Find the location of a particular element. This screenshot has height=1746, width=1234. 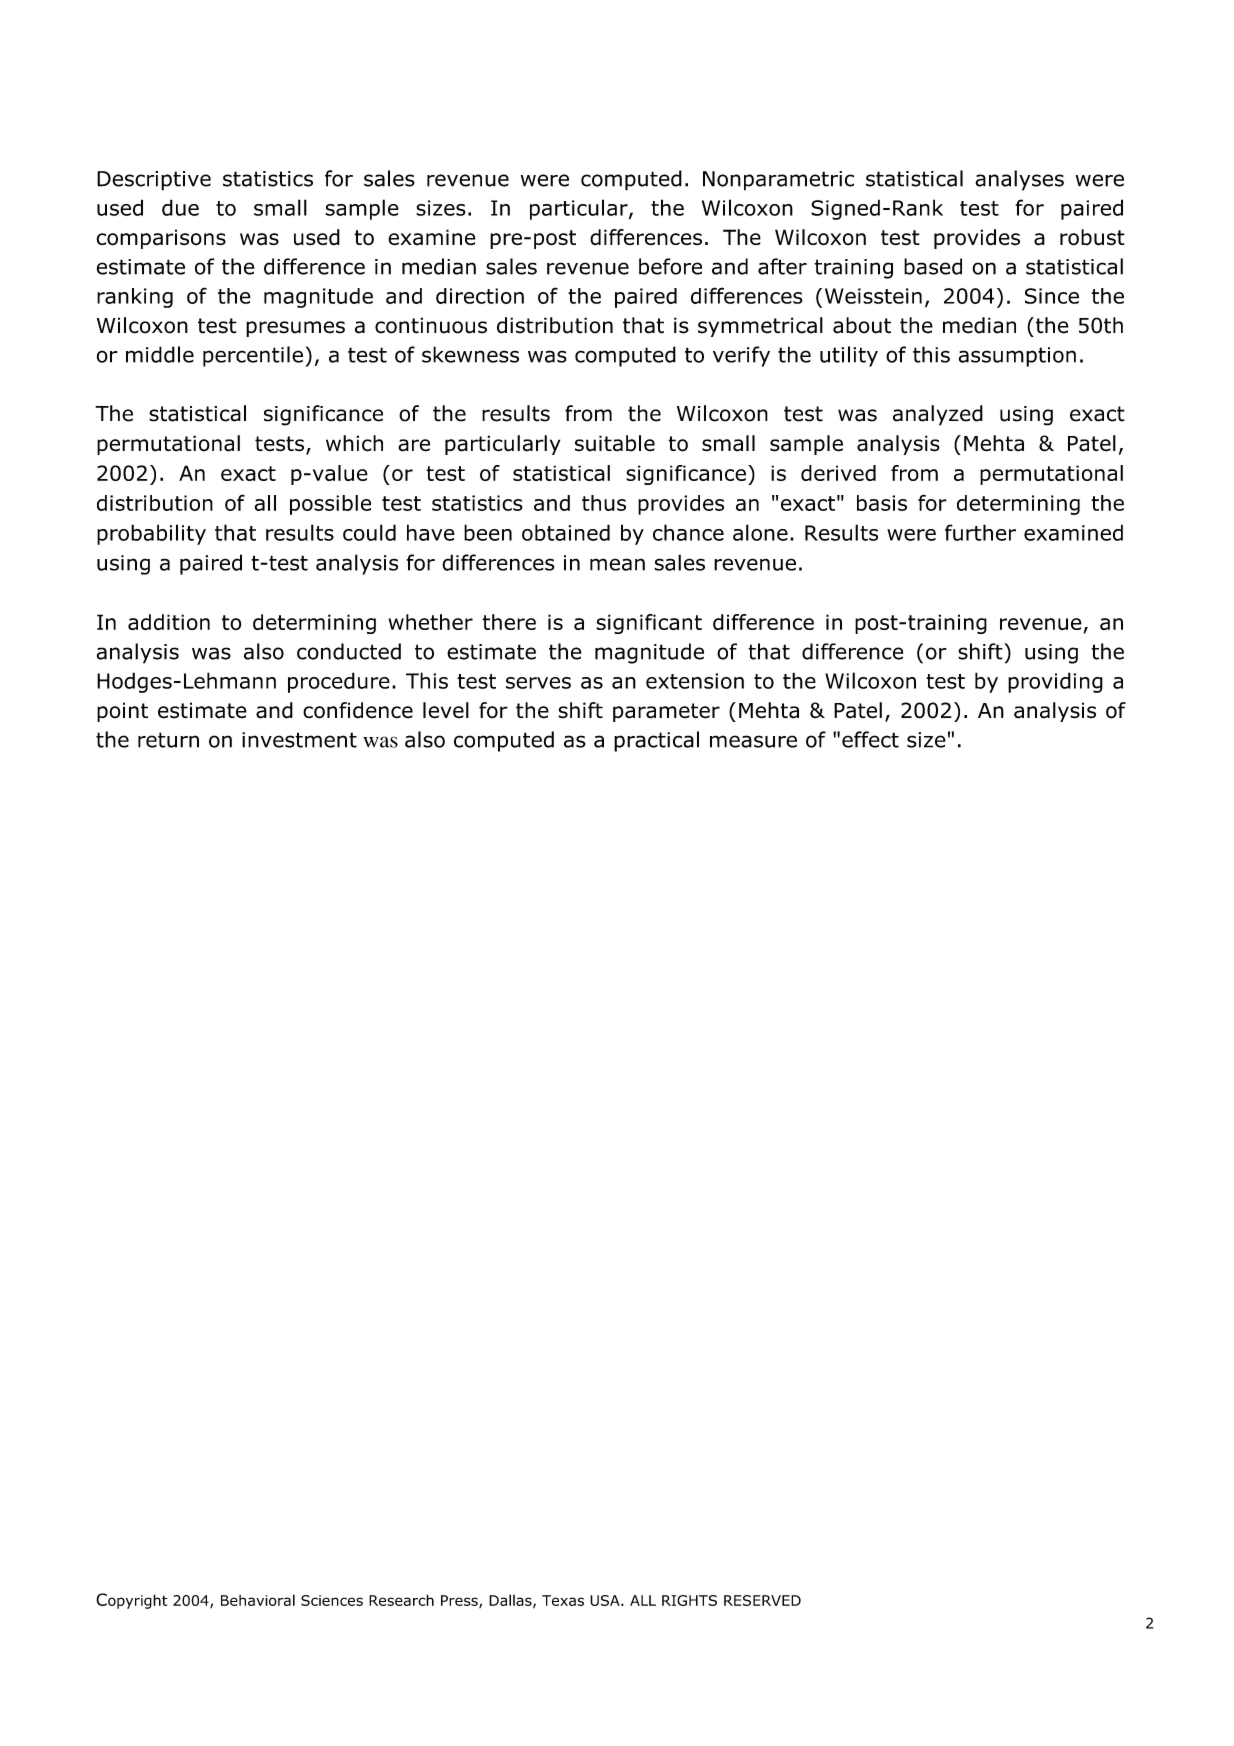

investment is located at coordinates (299, 740).
